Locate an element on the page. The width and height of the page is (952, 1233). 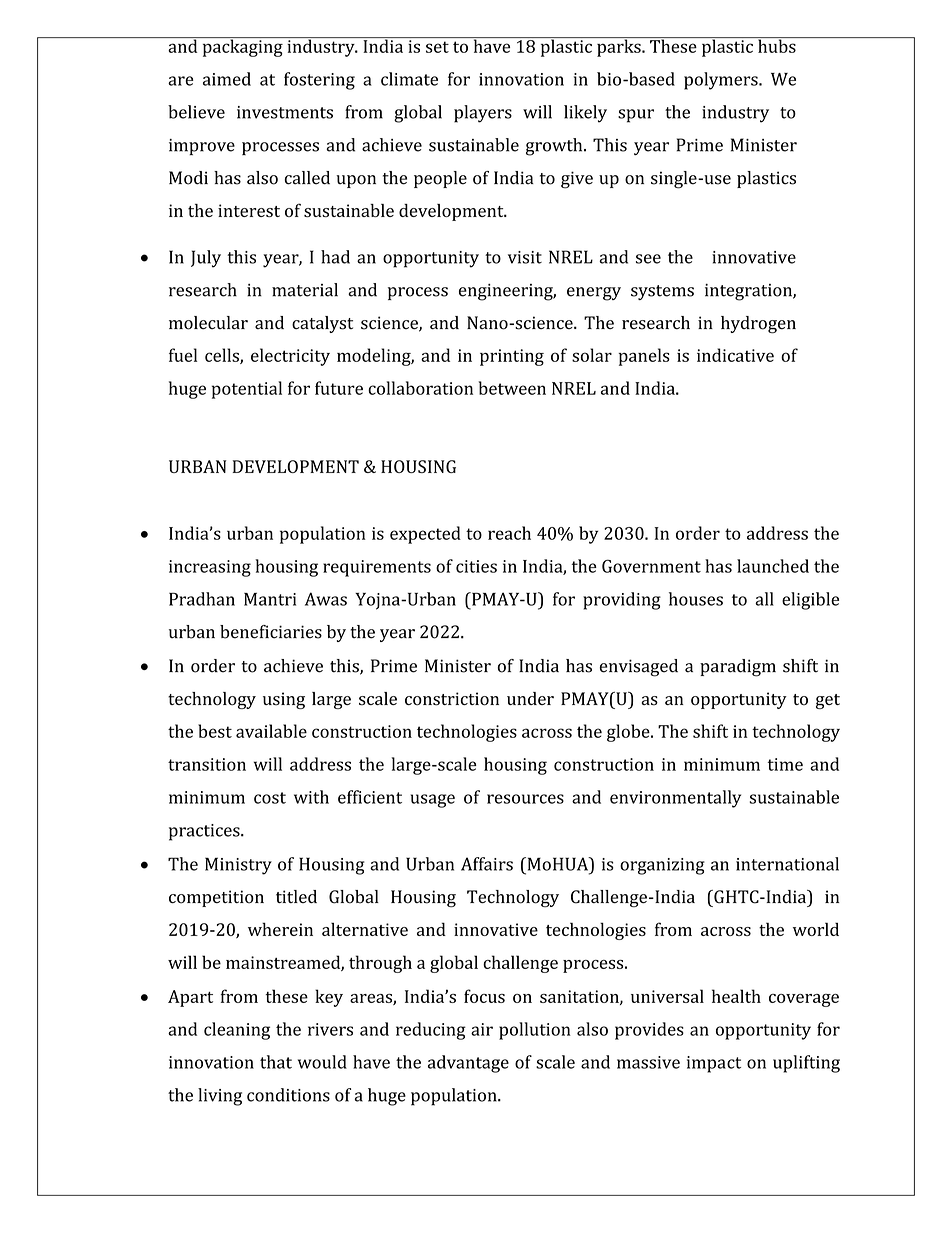
between is located at coordinates (512, 388).
